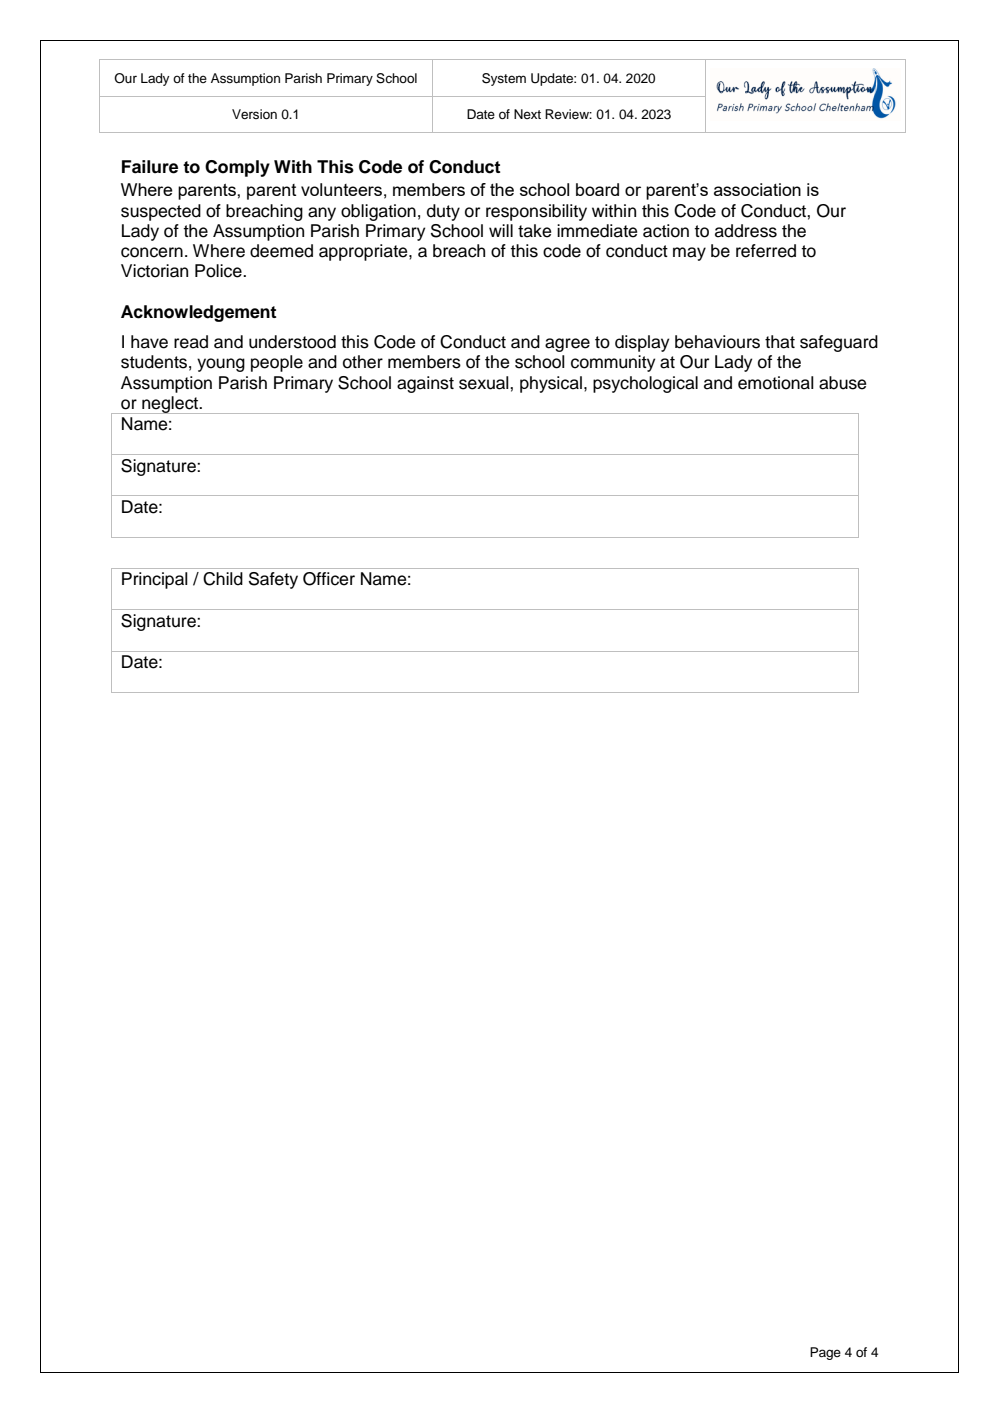 The height and width of the screenshot is (1413, 999). I want to click on Safety, so click(273, 580).
